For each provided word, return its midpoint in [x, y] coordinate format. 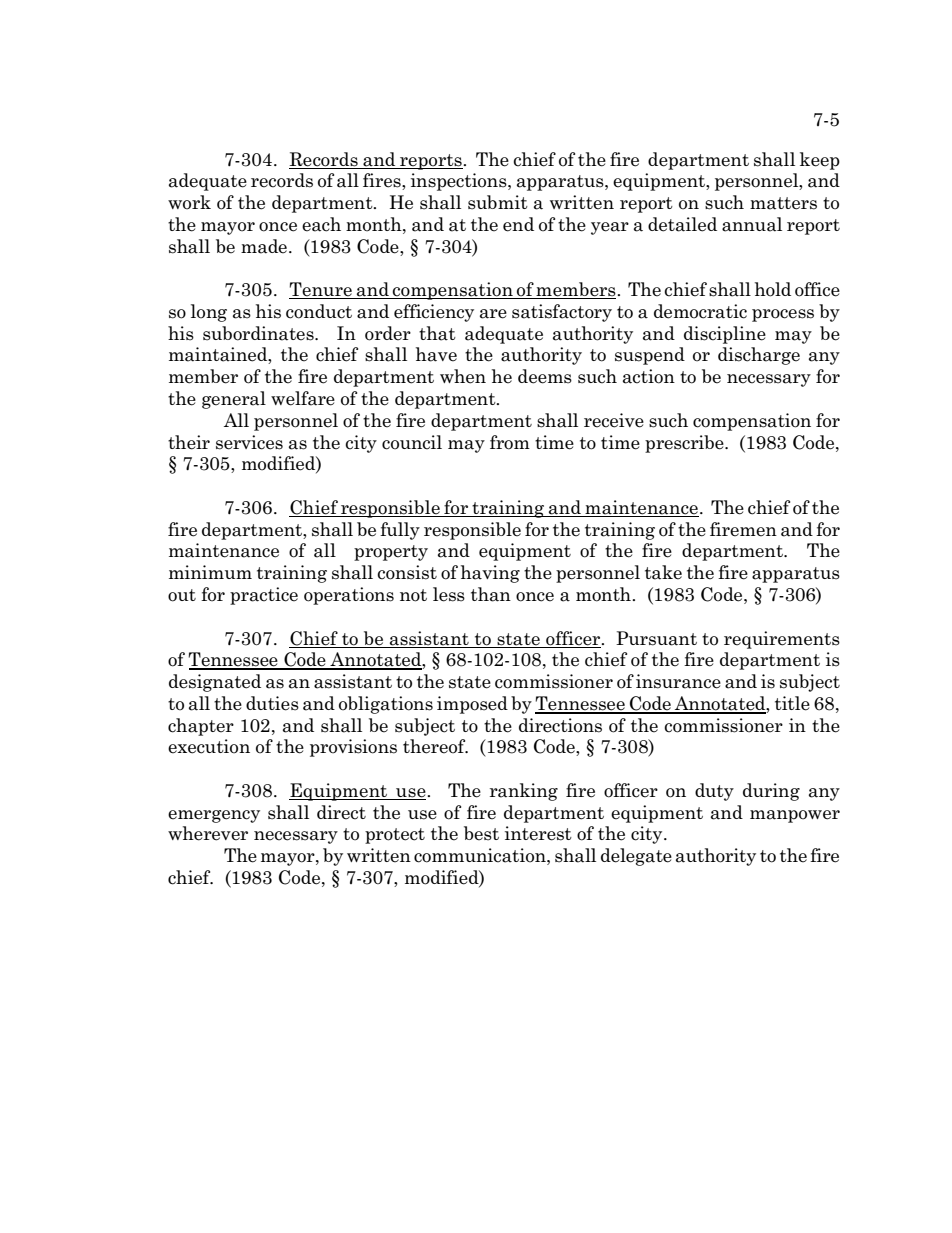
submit [498, 202]
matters [783, 203]
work [189, 202]
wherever [208, 833]
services [249, 442]
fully [400, 531]
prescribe [685, 444]
